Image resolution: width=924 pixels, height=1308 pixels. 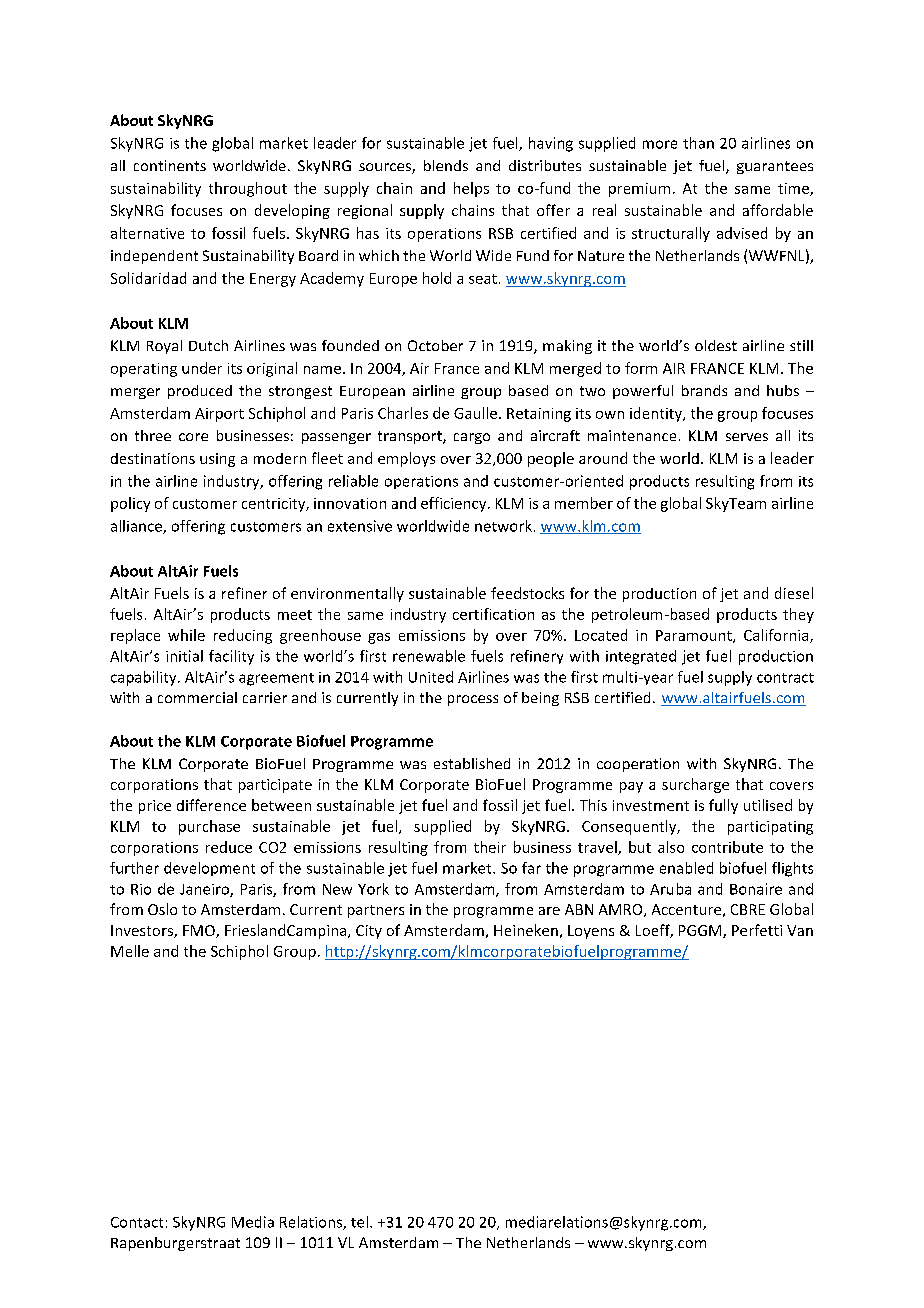 What do you see at coordinates (137, 1222) in the screenshot?
I see `Contact` at bounding box center [137, 1222].
